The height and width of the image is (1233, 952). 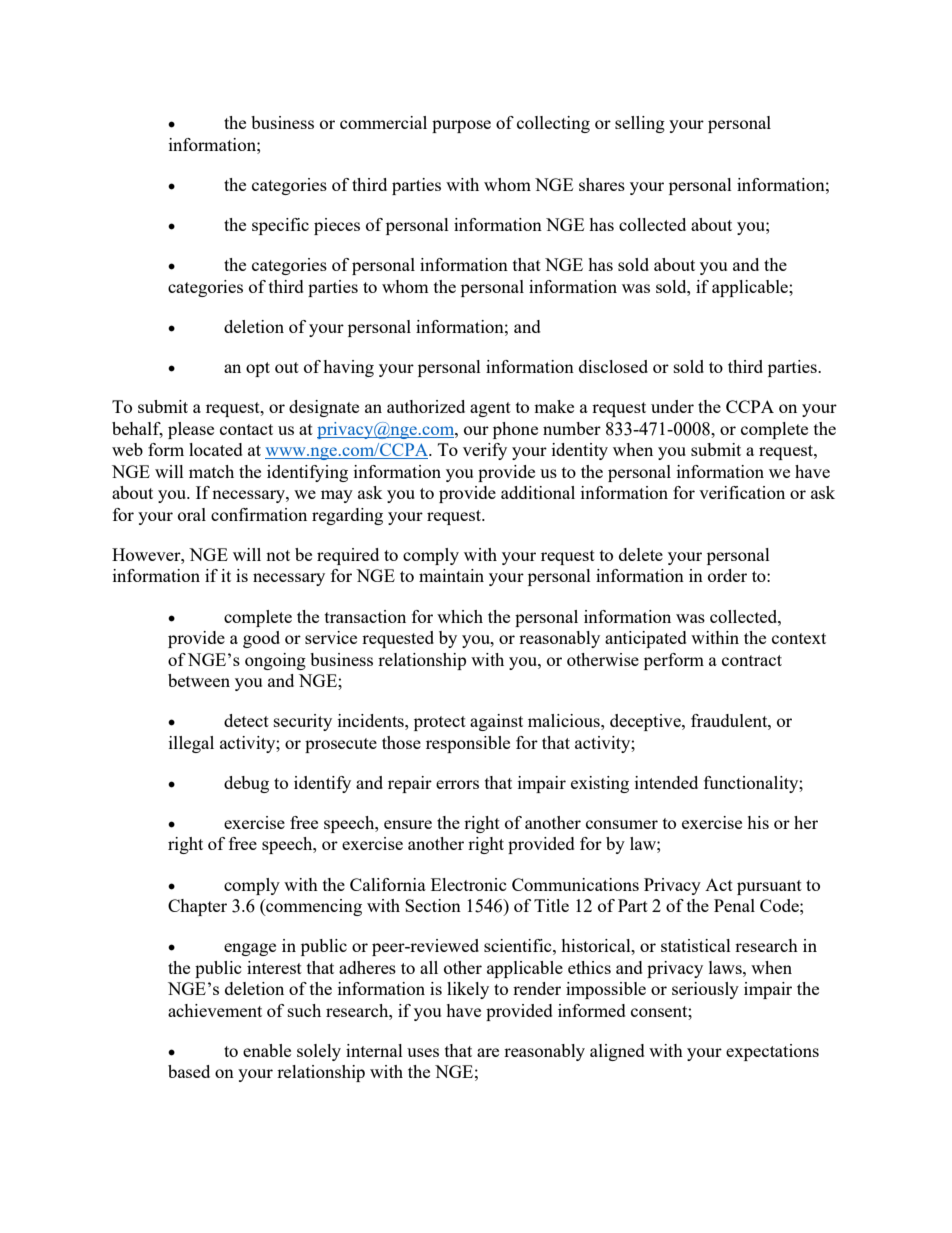 I want to click on errors, so click(x=457, y=784).
